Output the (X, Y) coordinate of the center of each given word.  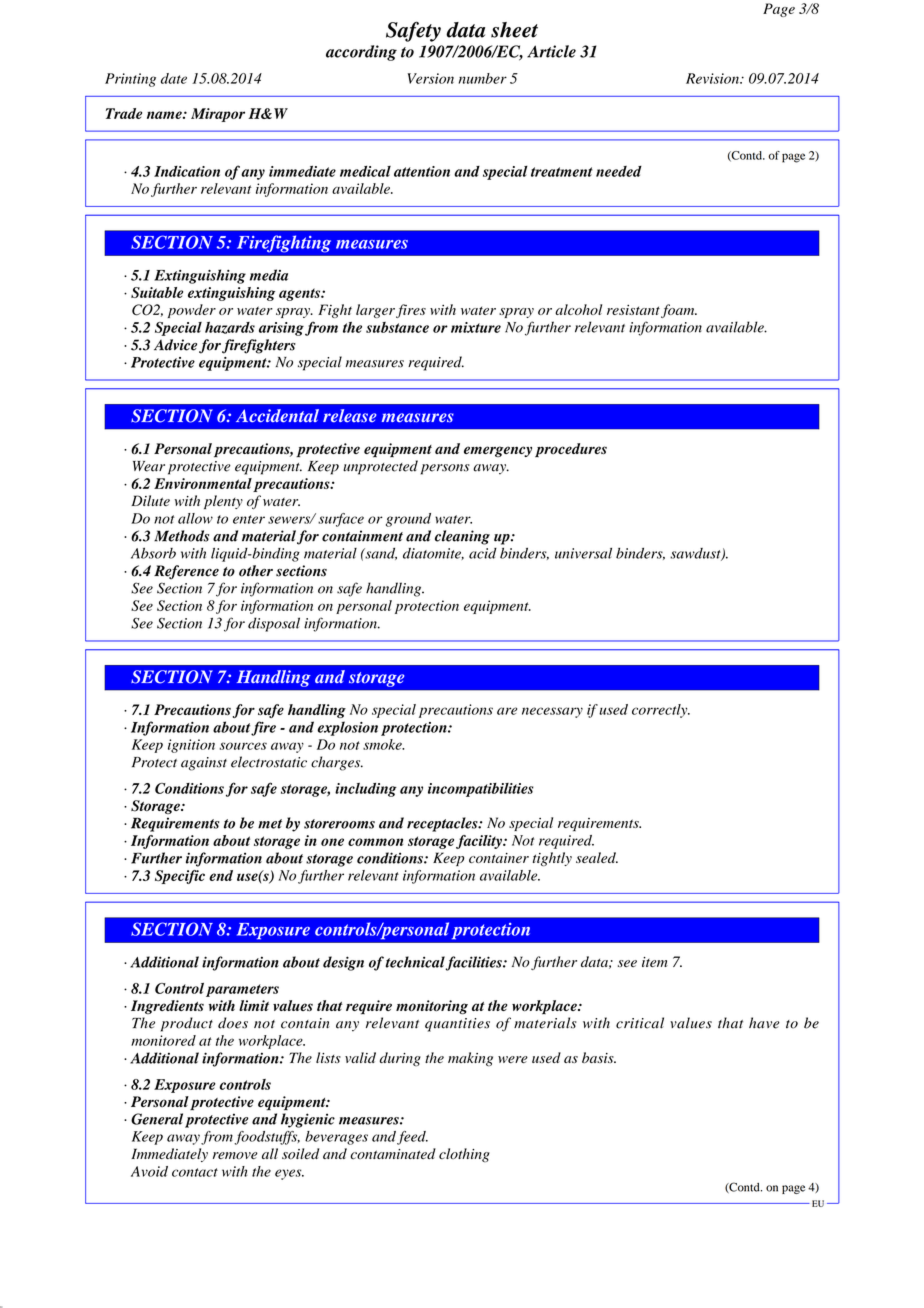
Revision (713, 78)
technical (415, 963)
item (655, 962)
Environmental (203, 483)
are (507, 711)
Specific (180, 877)
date (174, 78)
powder (192, 311)
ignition (191, 746)
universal (583, 553)
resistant (634, 311)
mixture (476, 327)
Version (431, 78)
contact (195, 1172)
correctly (661, 711)
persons (445, 469)
